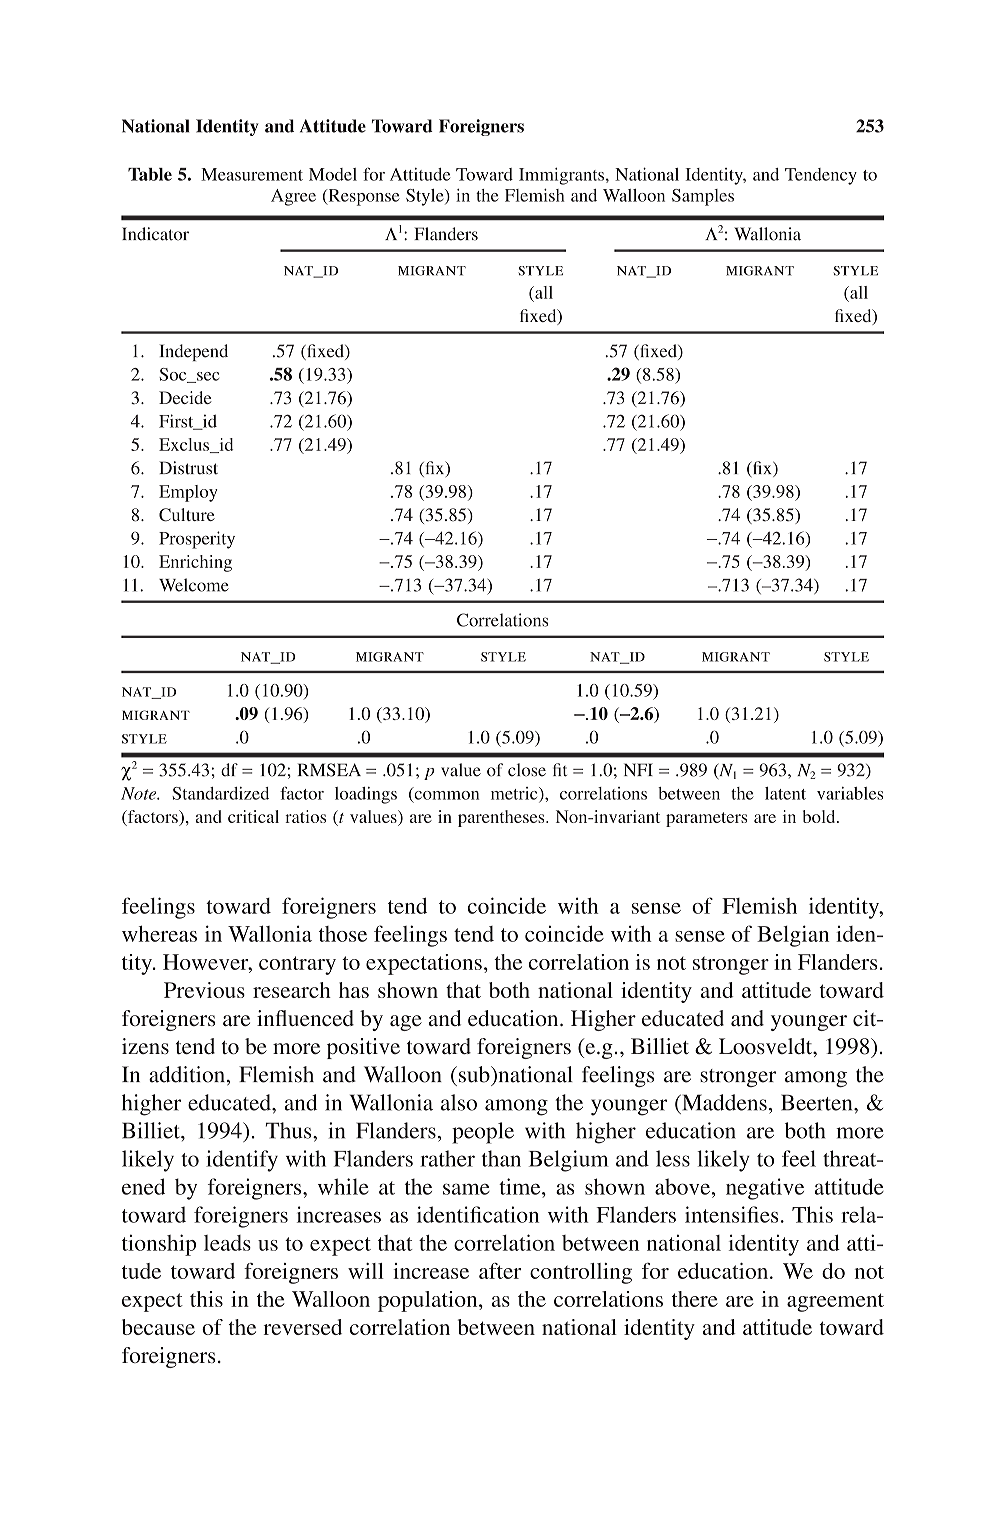 This image has height=1519, width=1006. What do you see at coordinates (793, 936) in the image?
I see `Belgian` at bounding box center [793, 936].
